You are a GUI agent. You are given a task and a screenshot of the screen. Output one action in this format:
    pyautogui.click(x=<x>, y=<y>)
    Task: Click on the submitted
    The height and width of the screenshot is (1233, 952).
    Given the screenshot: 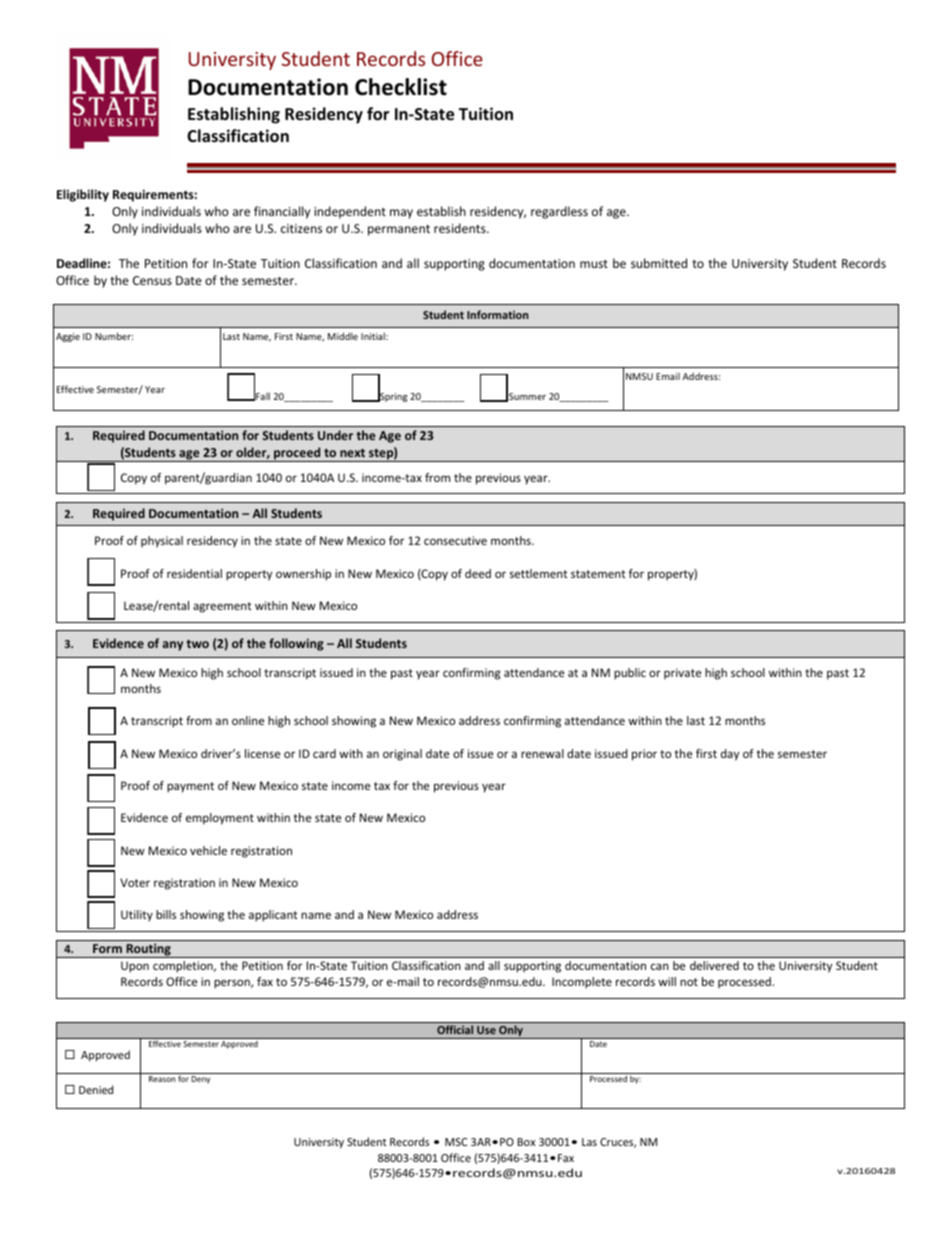 What is the action you would take?
    pyautogui.click(x=659, y=263)
